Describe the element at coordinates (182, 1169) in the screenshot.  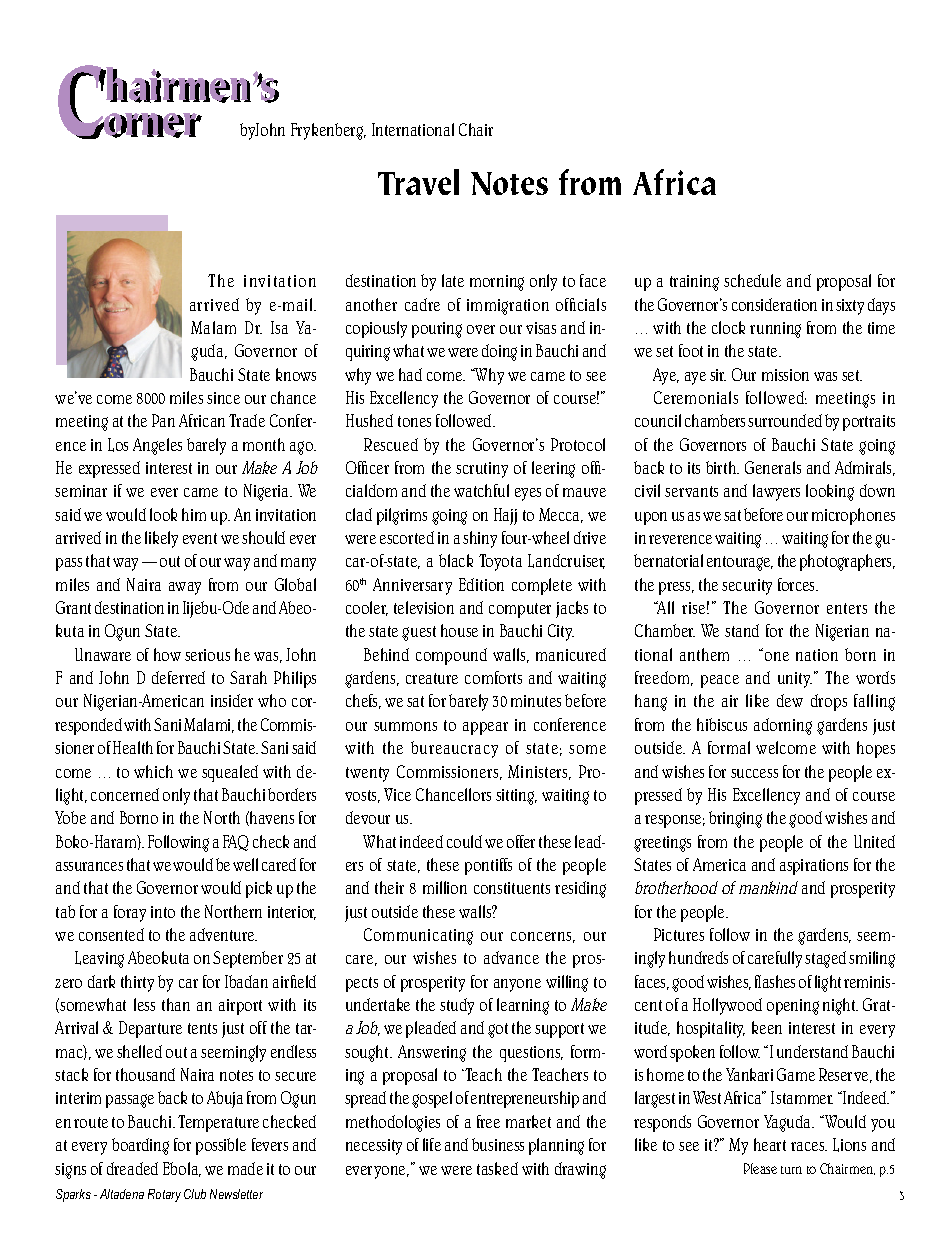
I see `Ebola` at that location.
